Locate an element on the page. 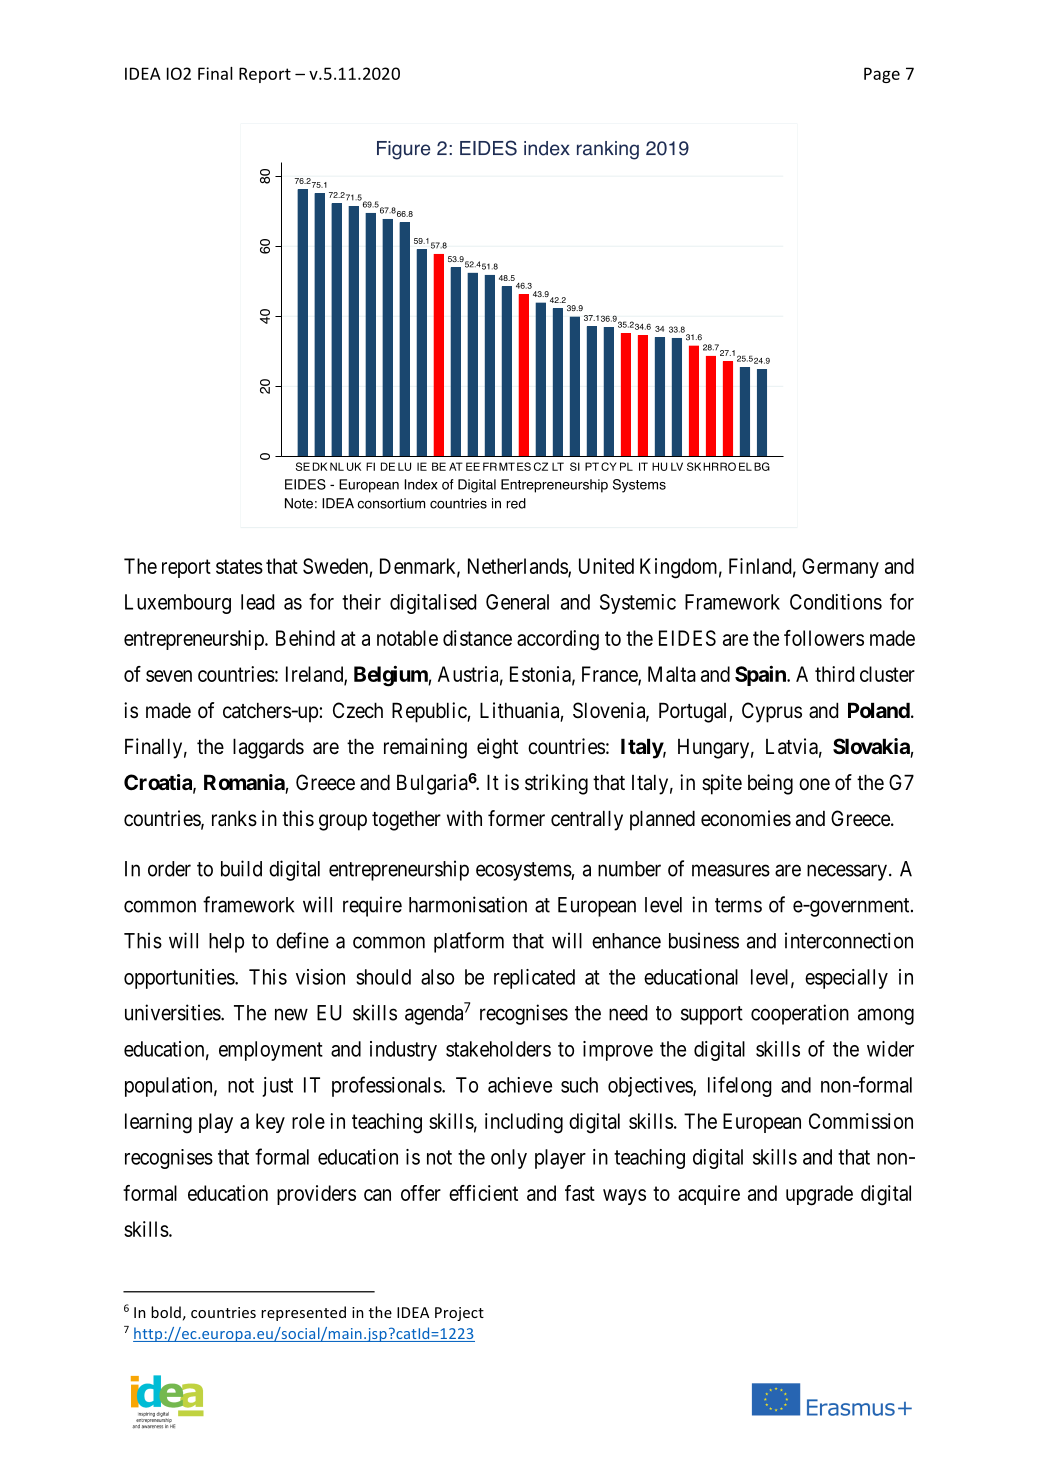 This page has height=1467, width=1038. Project is located at coordinates (459, 1314).
